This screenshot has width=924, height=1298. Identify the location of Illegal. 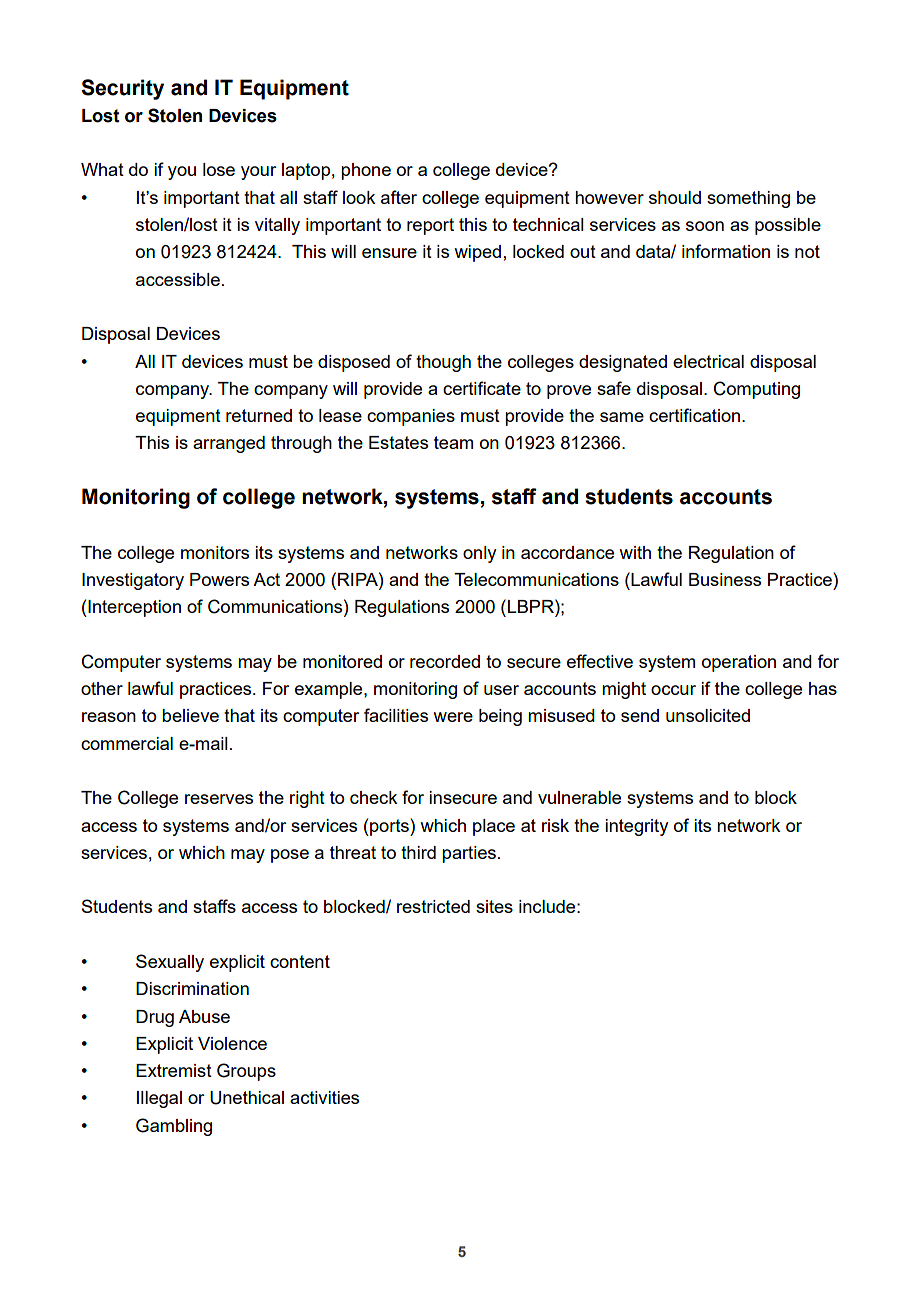
(159, 1099).
